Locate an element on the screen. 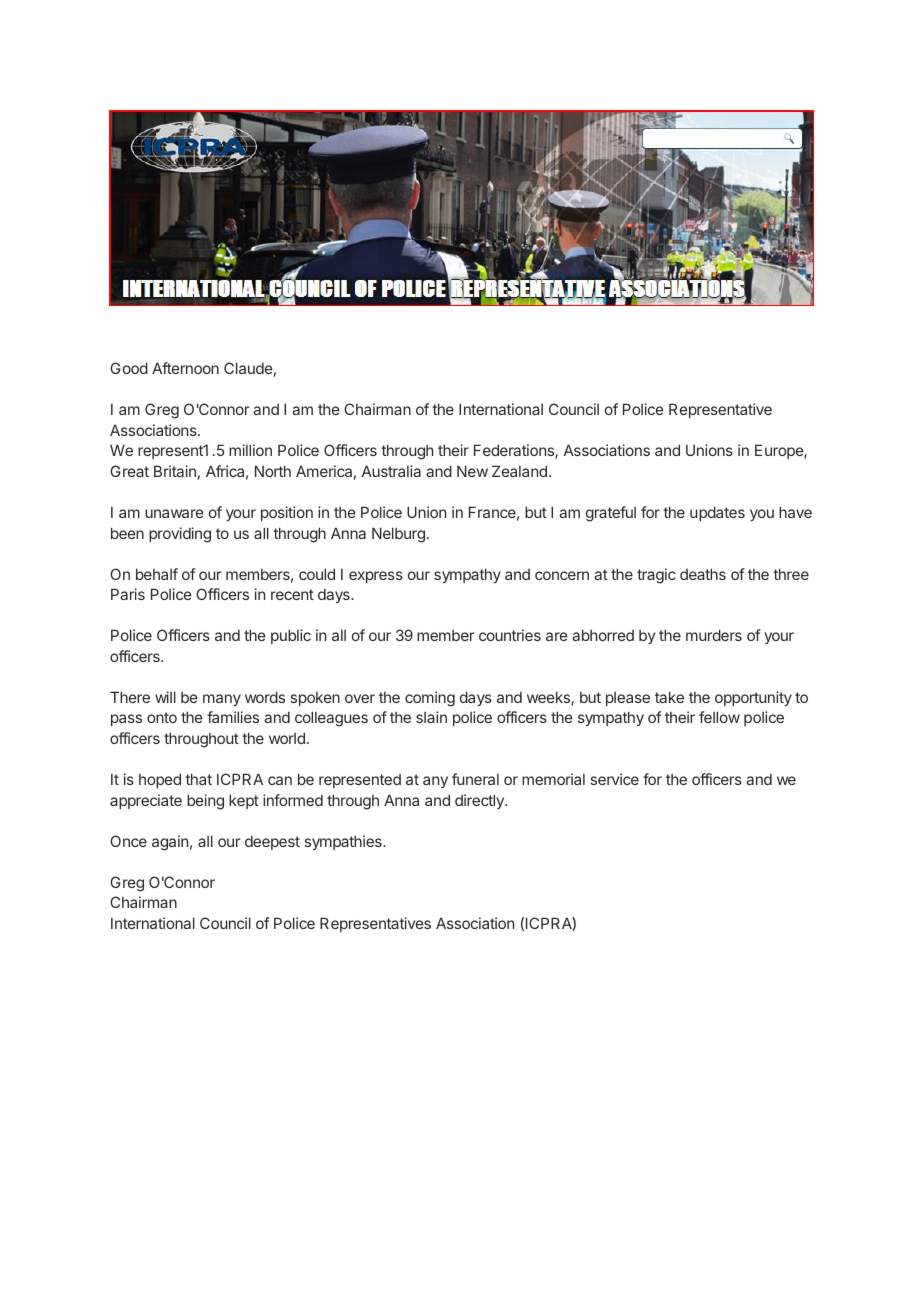  Paris is located at coordinates (128, 594).
